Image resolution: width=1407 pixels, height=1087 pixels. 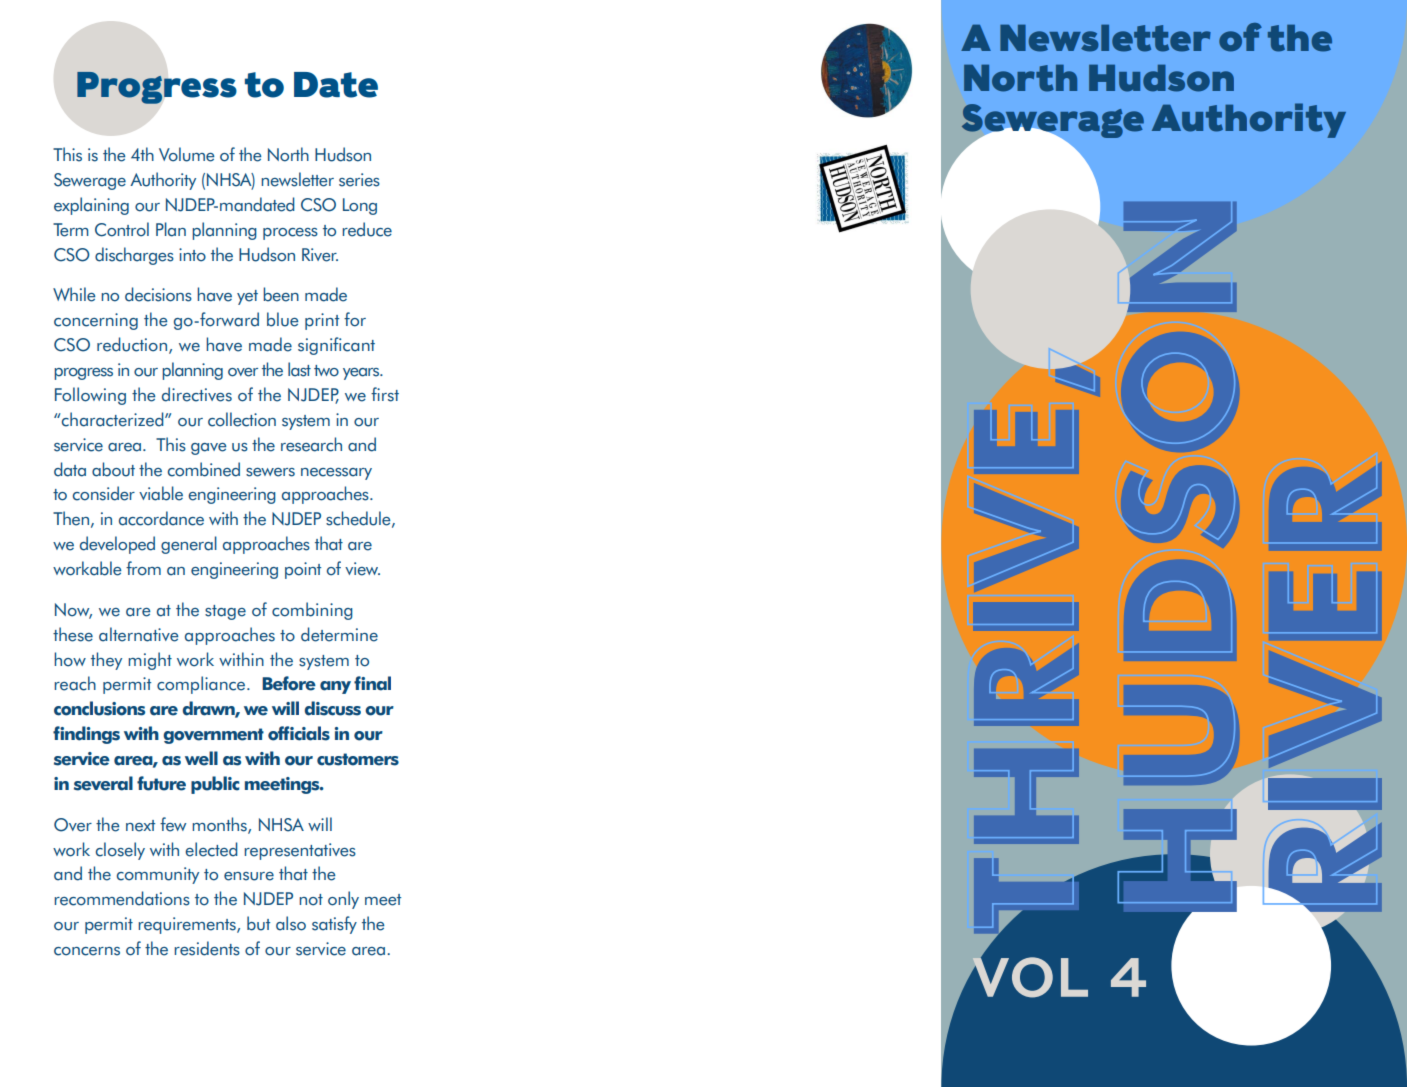 What do you see at coordinates (362, 569) in the screenshot?
I see `view` at bounding box center [362, 569].
